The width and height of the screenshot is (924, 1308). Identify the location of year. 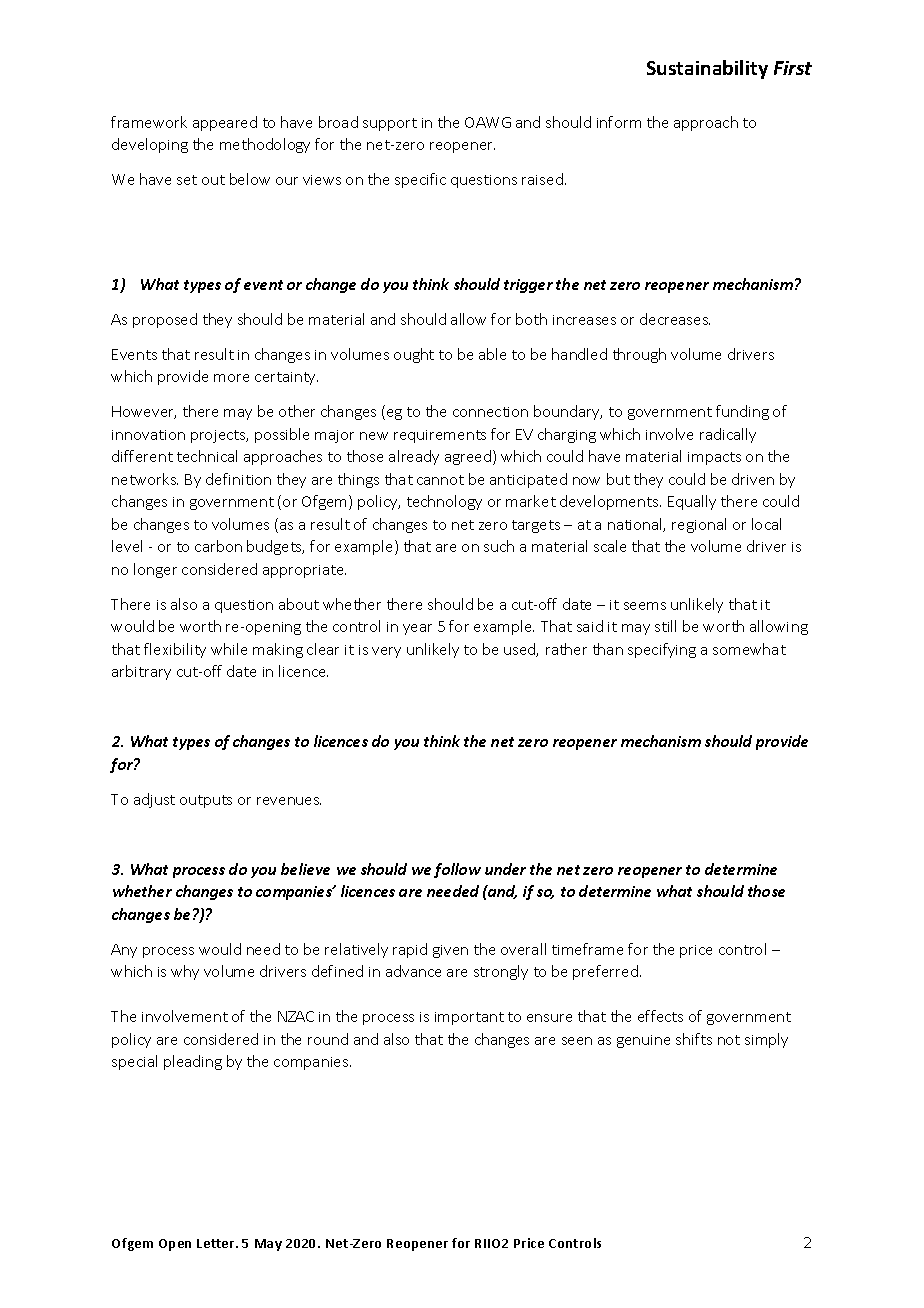
(417, 629).
